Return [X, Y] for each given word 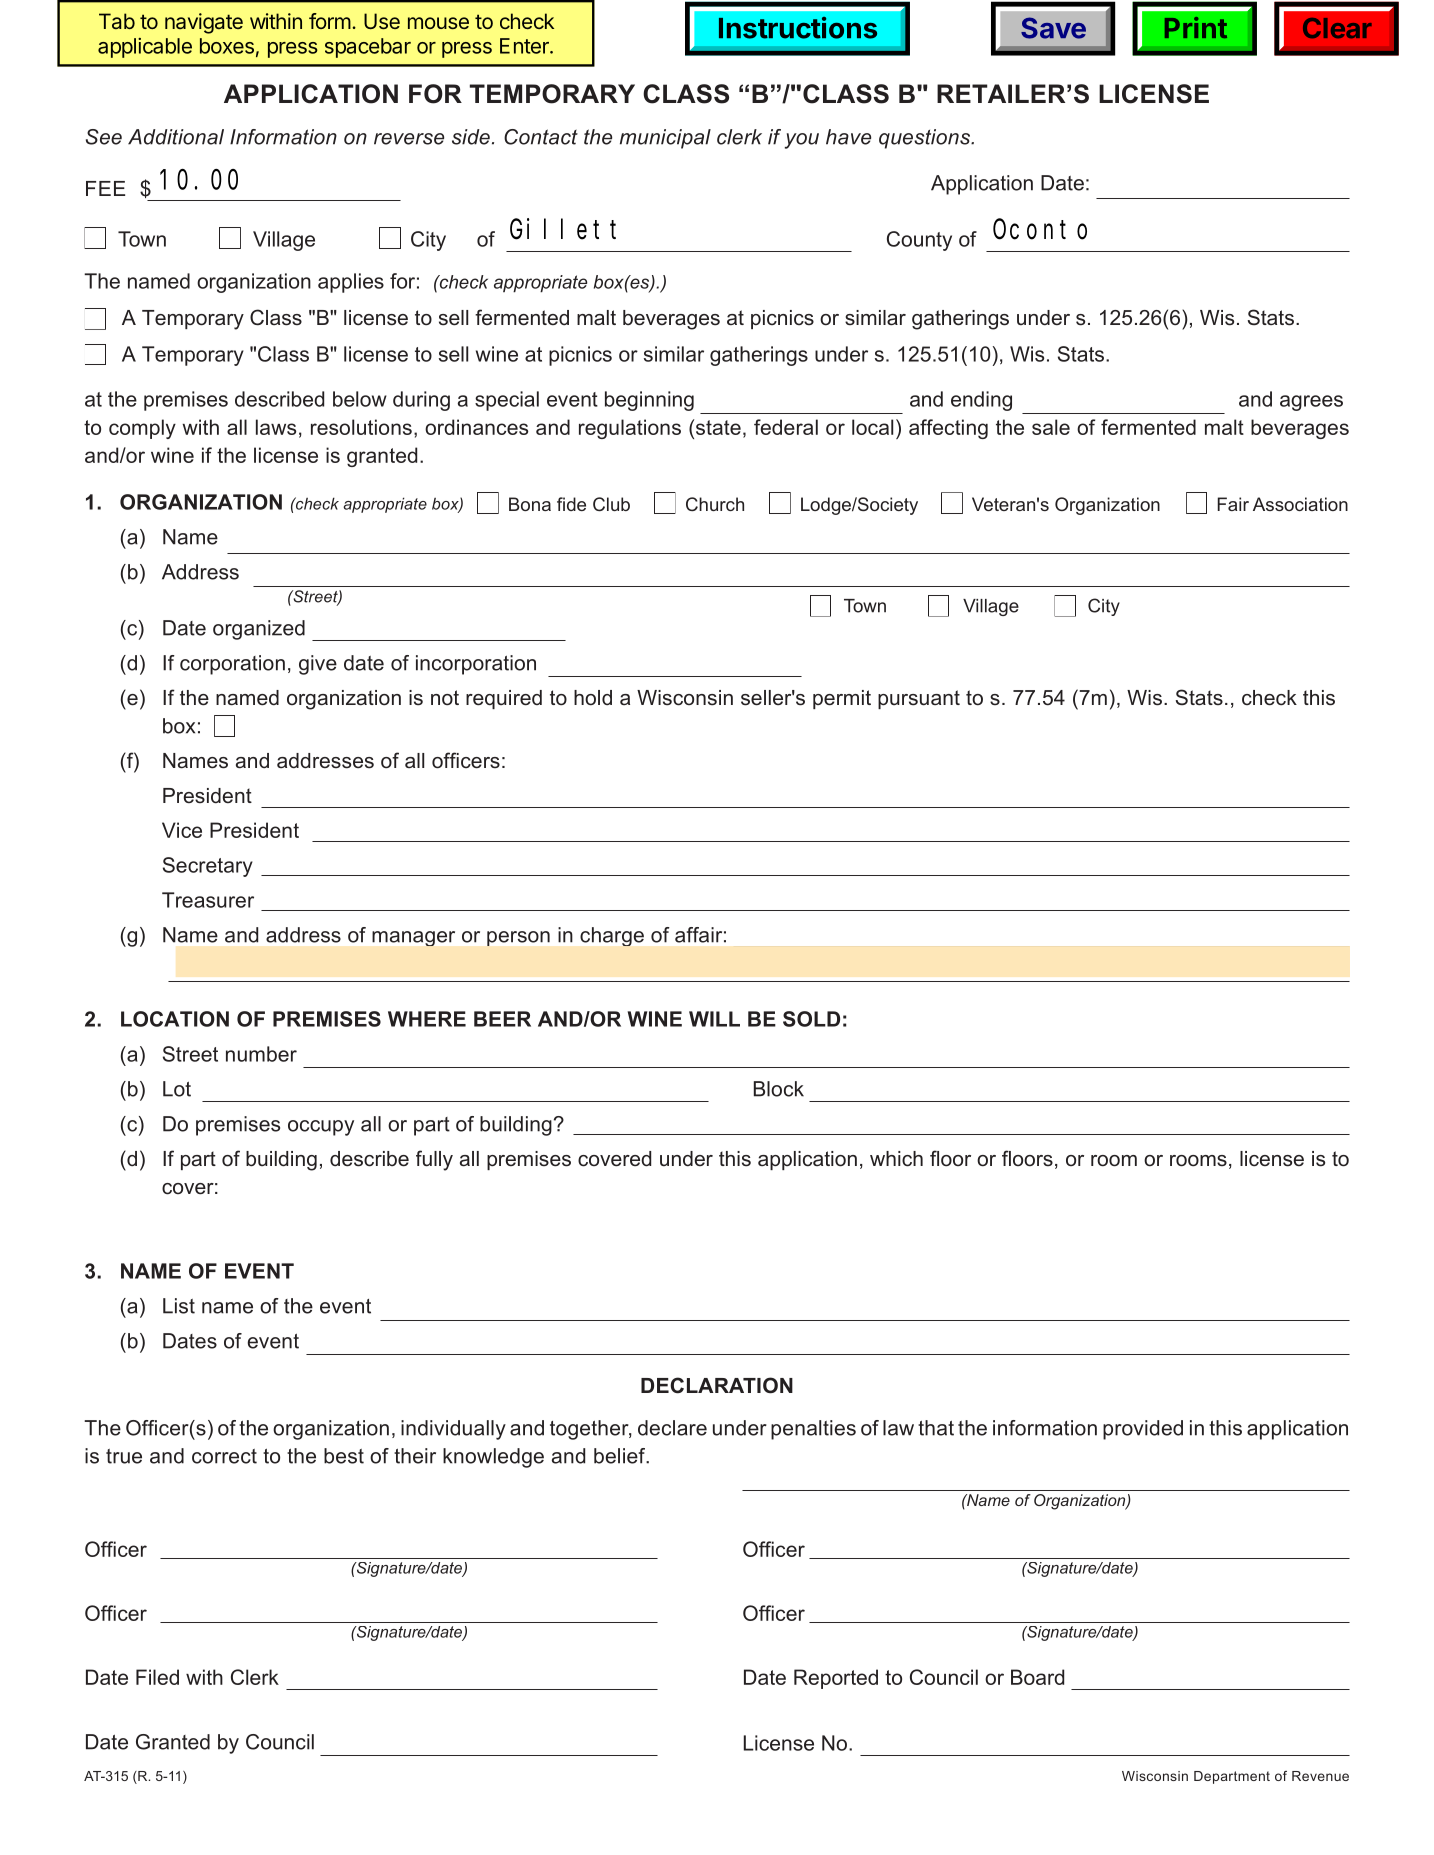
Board [1037, 1677]
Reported [836, 1679]
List [179, 1306]
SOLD [811, 1019]
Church [715, 504]
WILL [714, 1019]
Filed [157, 1677]
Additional [176, 137]
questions [925, 139]
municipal [665, 139]
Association [1300, 504]
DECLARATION [717, 1385]
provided [1143, 1430]
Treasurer [208, 900]
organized [259, 630]
